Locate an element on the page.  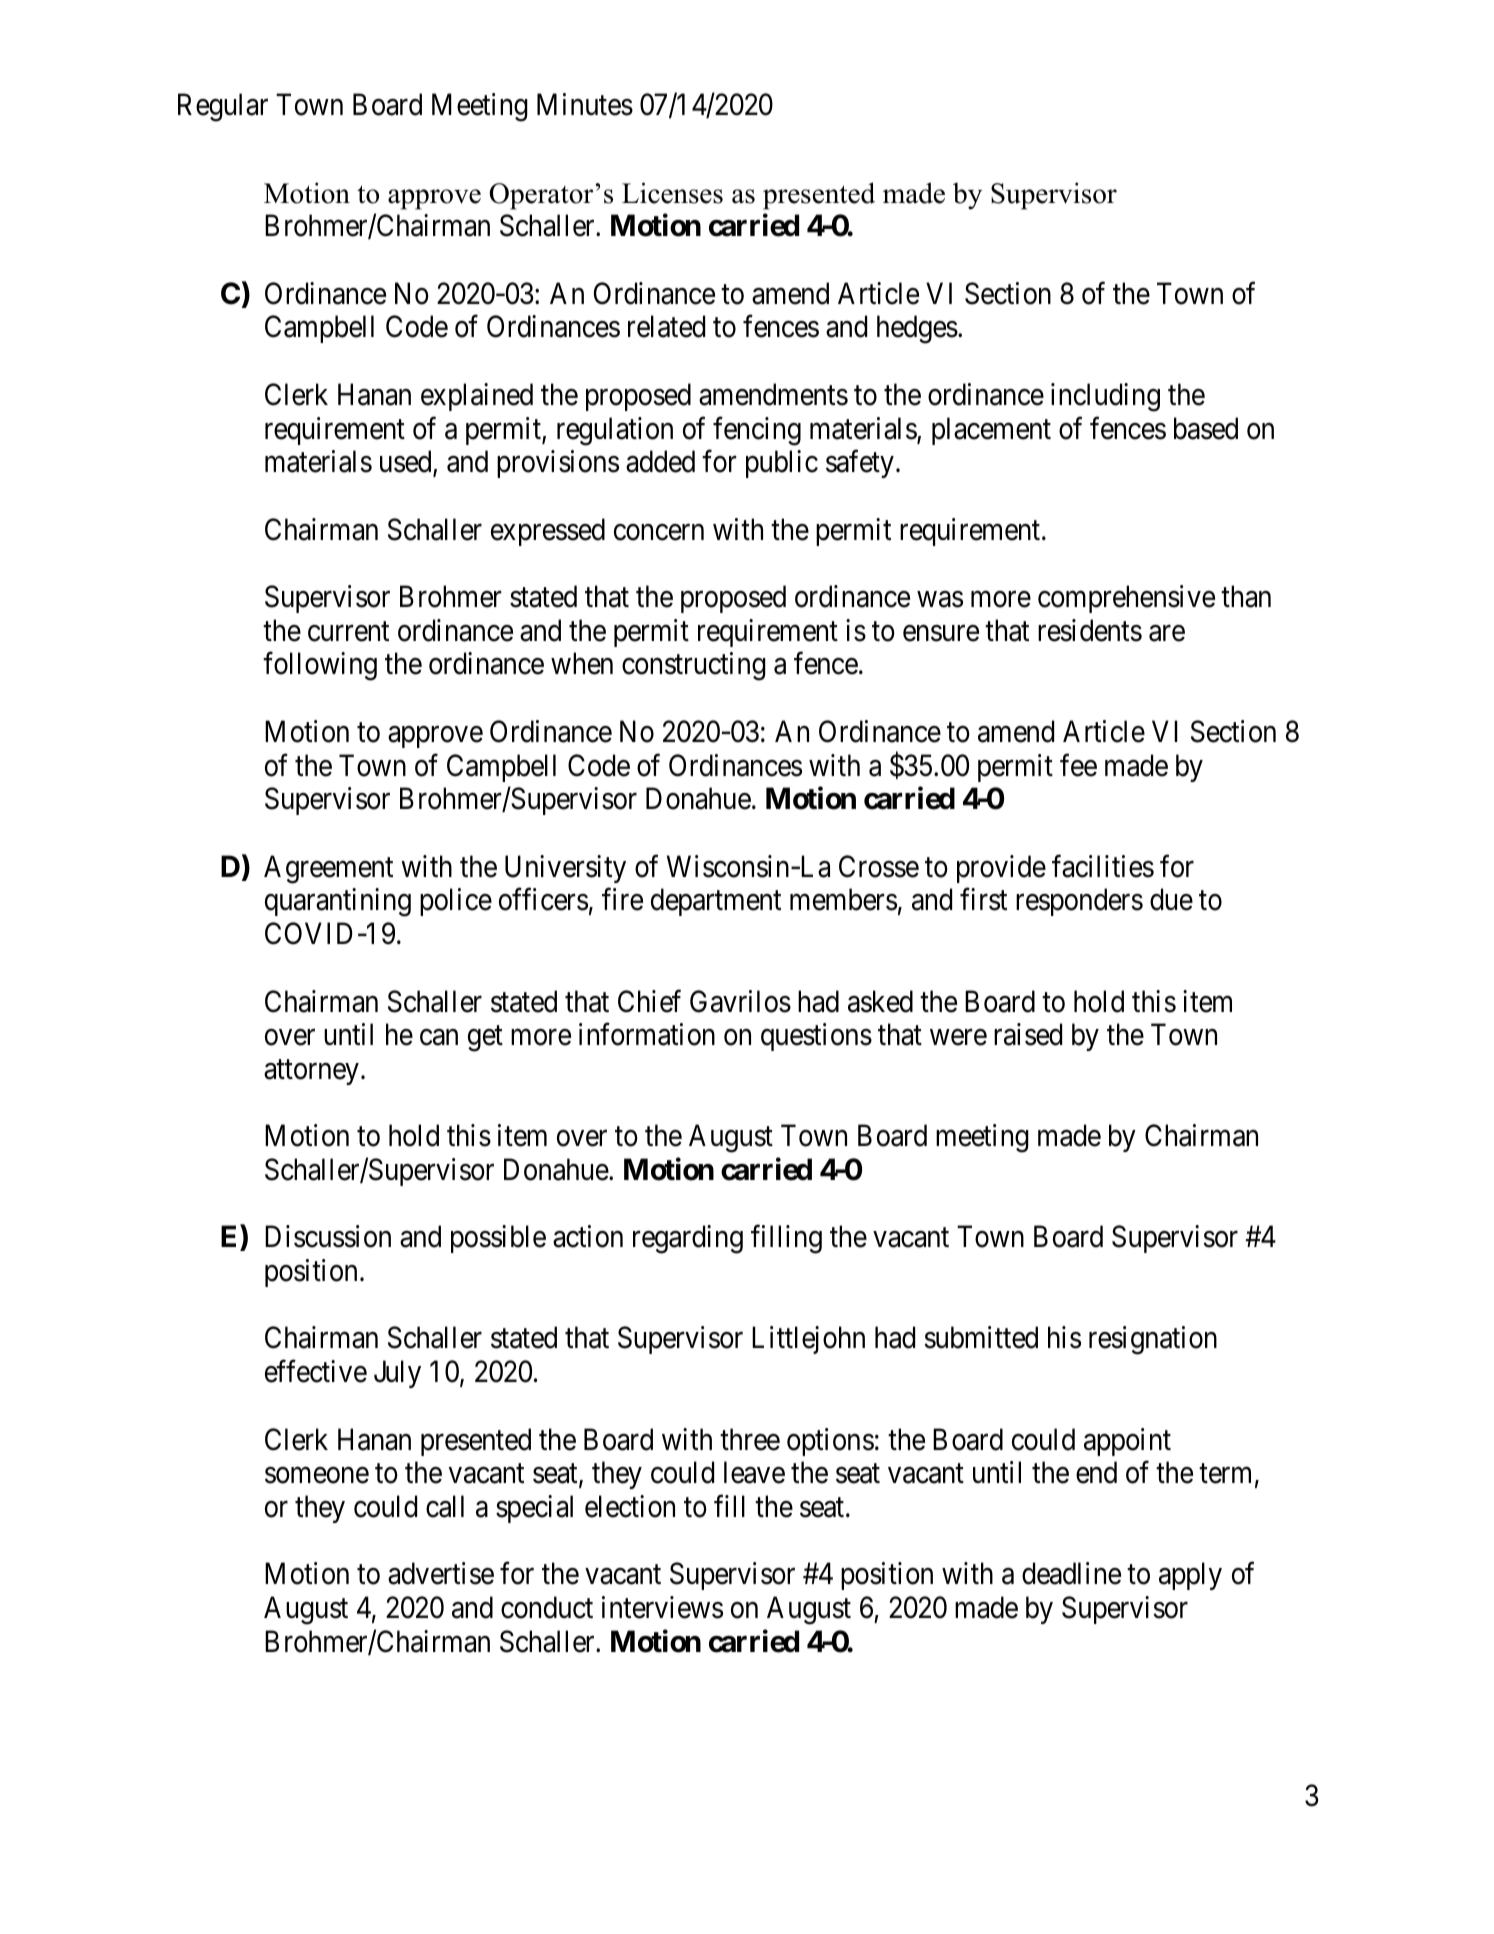
based is located at coordinates (1206, 428).
